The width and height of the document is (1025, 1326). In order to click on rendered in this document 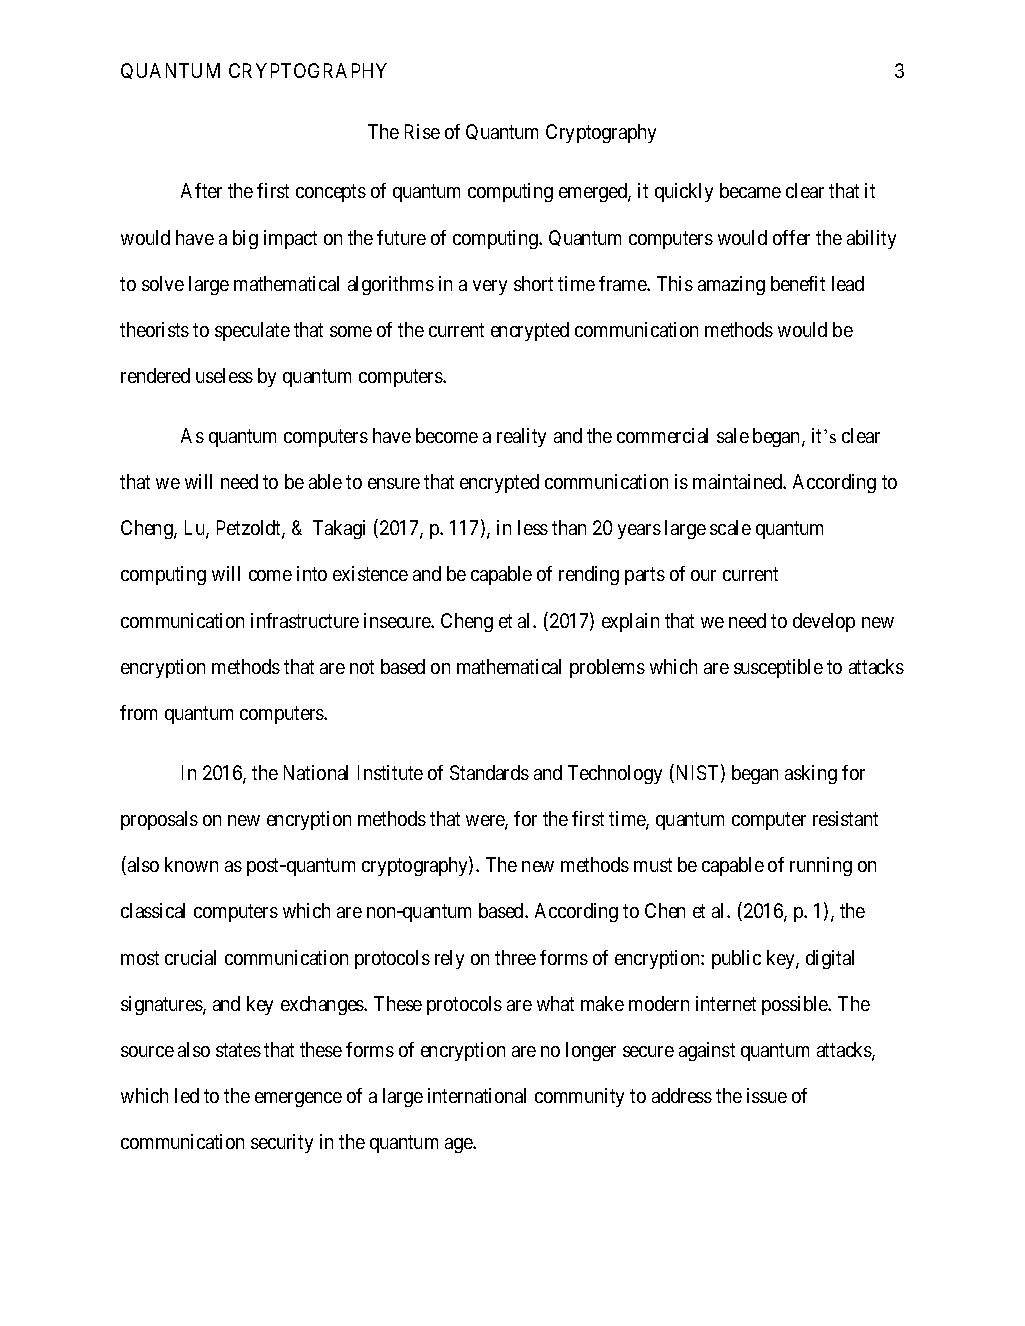, I will do `click(155, 375)`.
